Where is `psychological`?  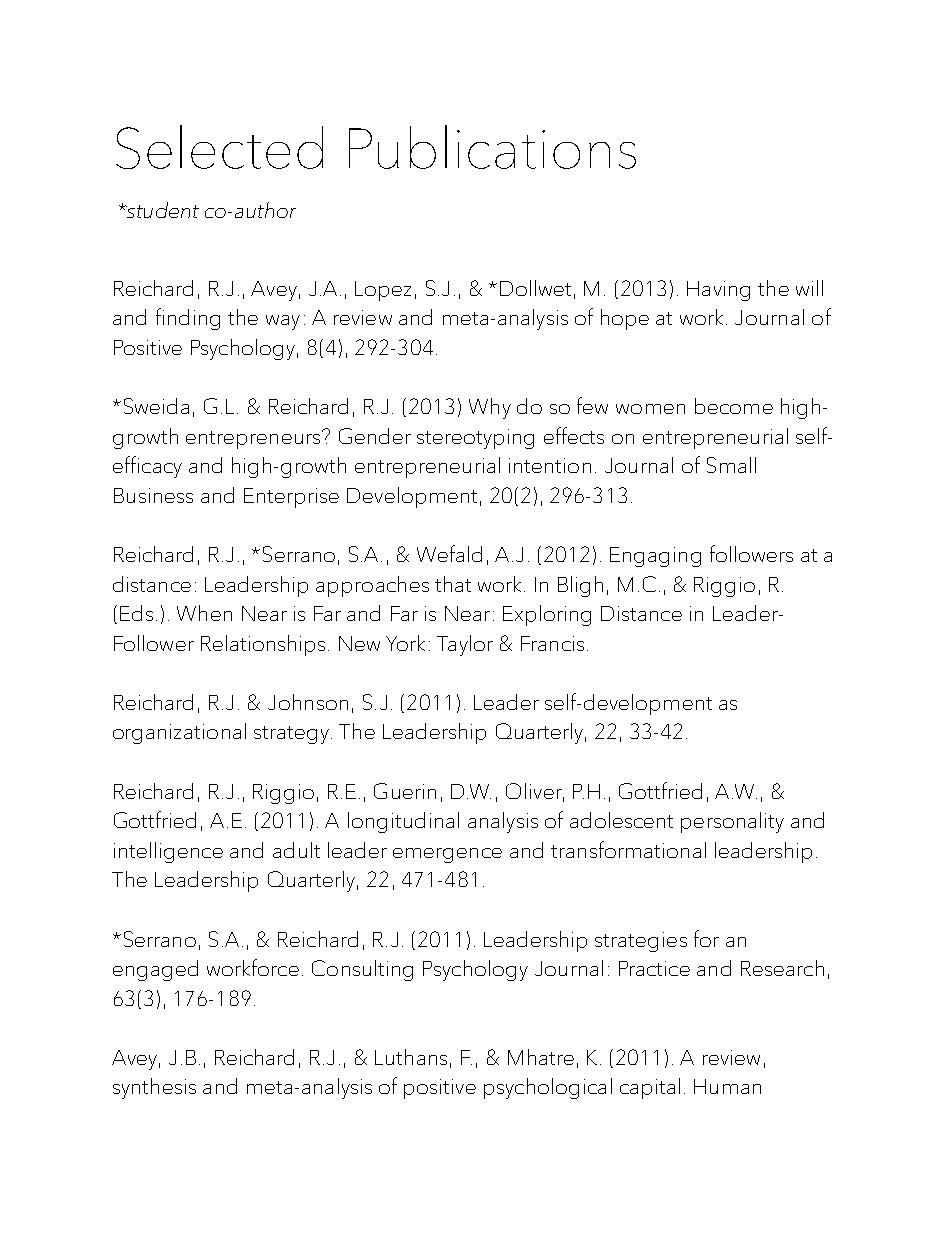 psychological is located at coordinates (548, 1088).
